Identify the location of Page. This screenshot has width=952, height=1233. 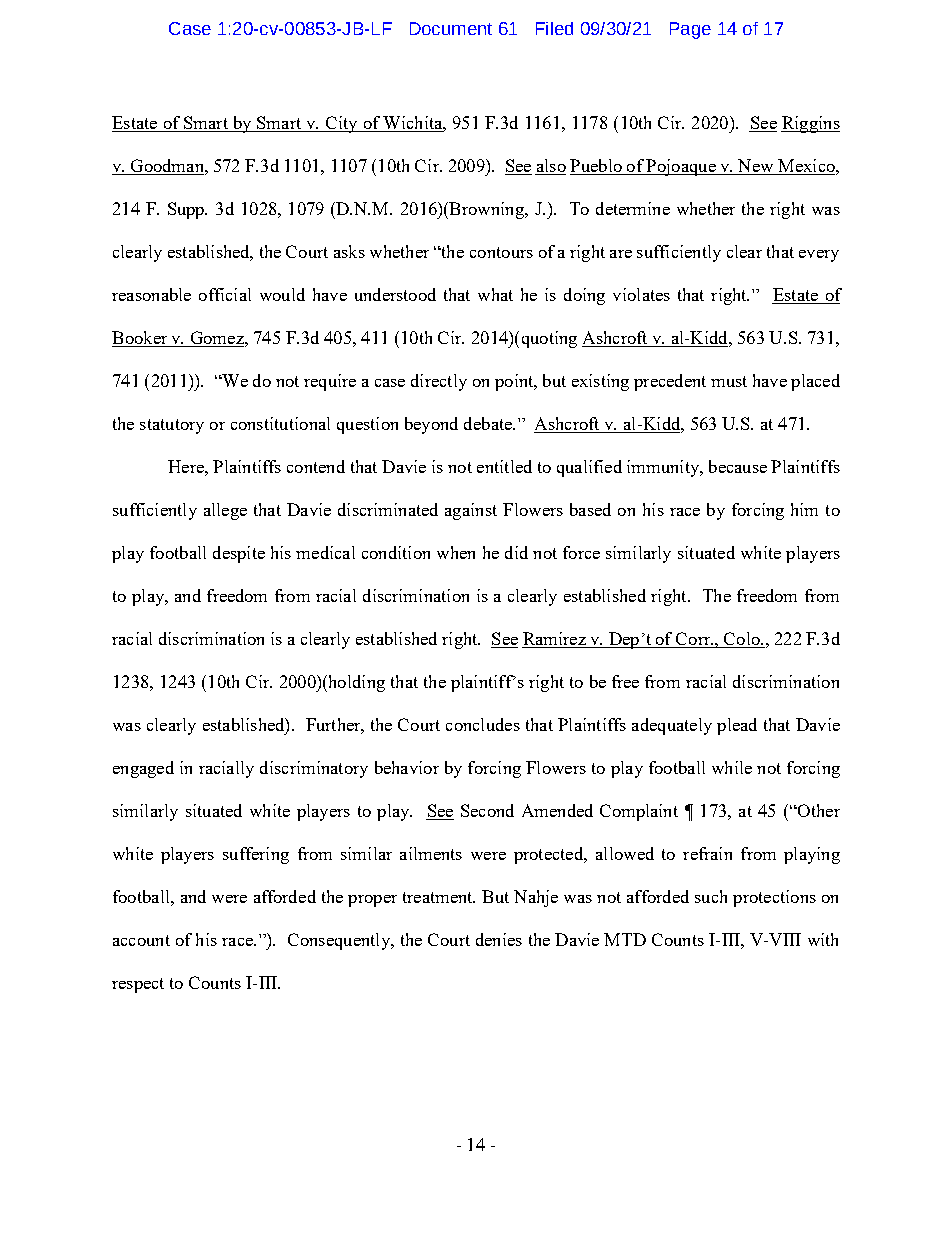
(690, 30).
